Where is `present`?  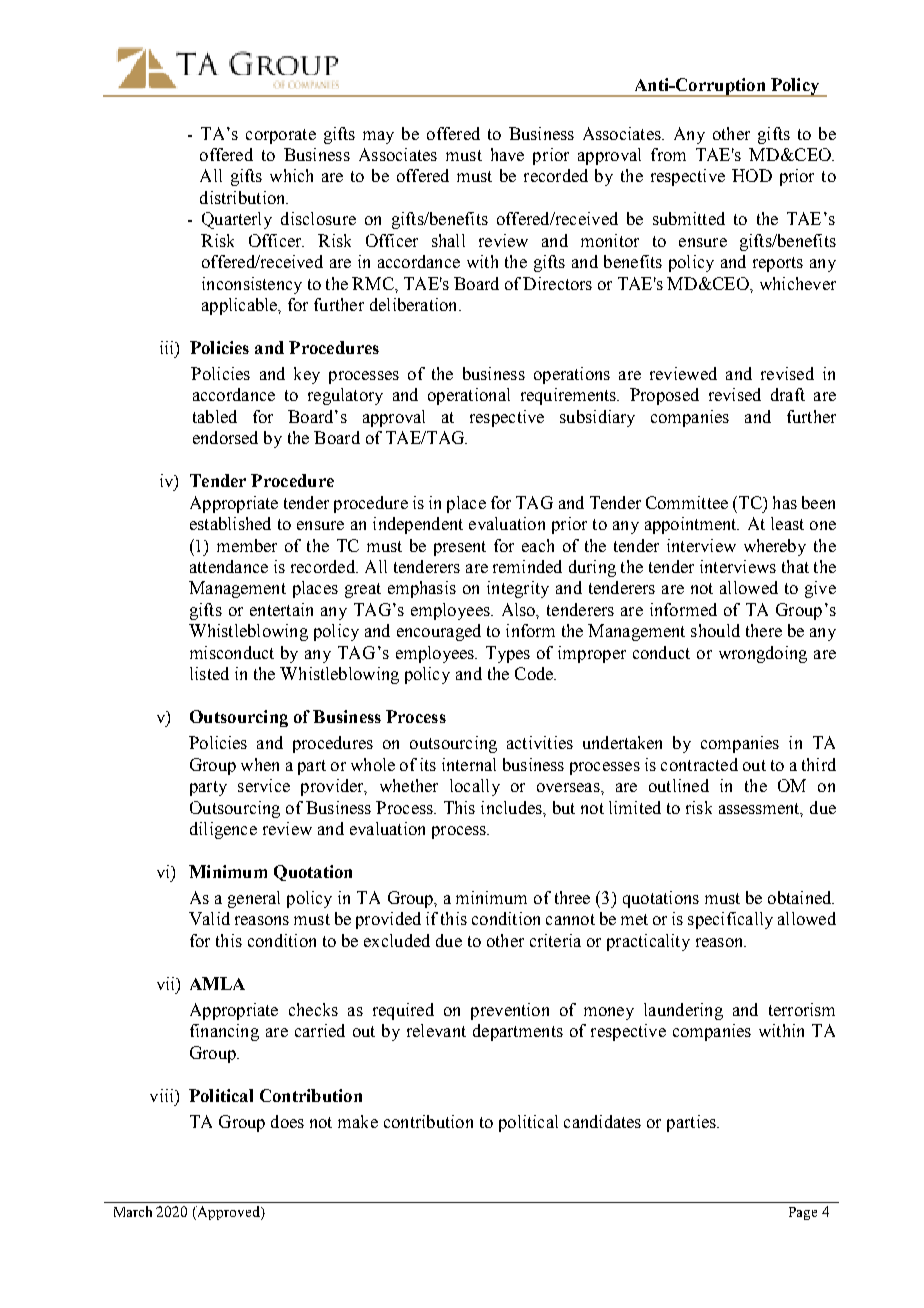
present is located at coordinates (460, 548).
